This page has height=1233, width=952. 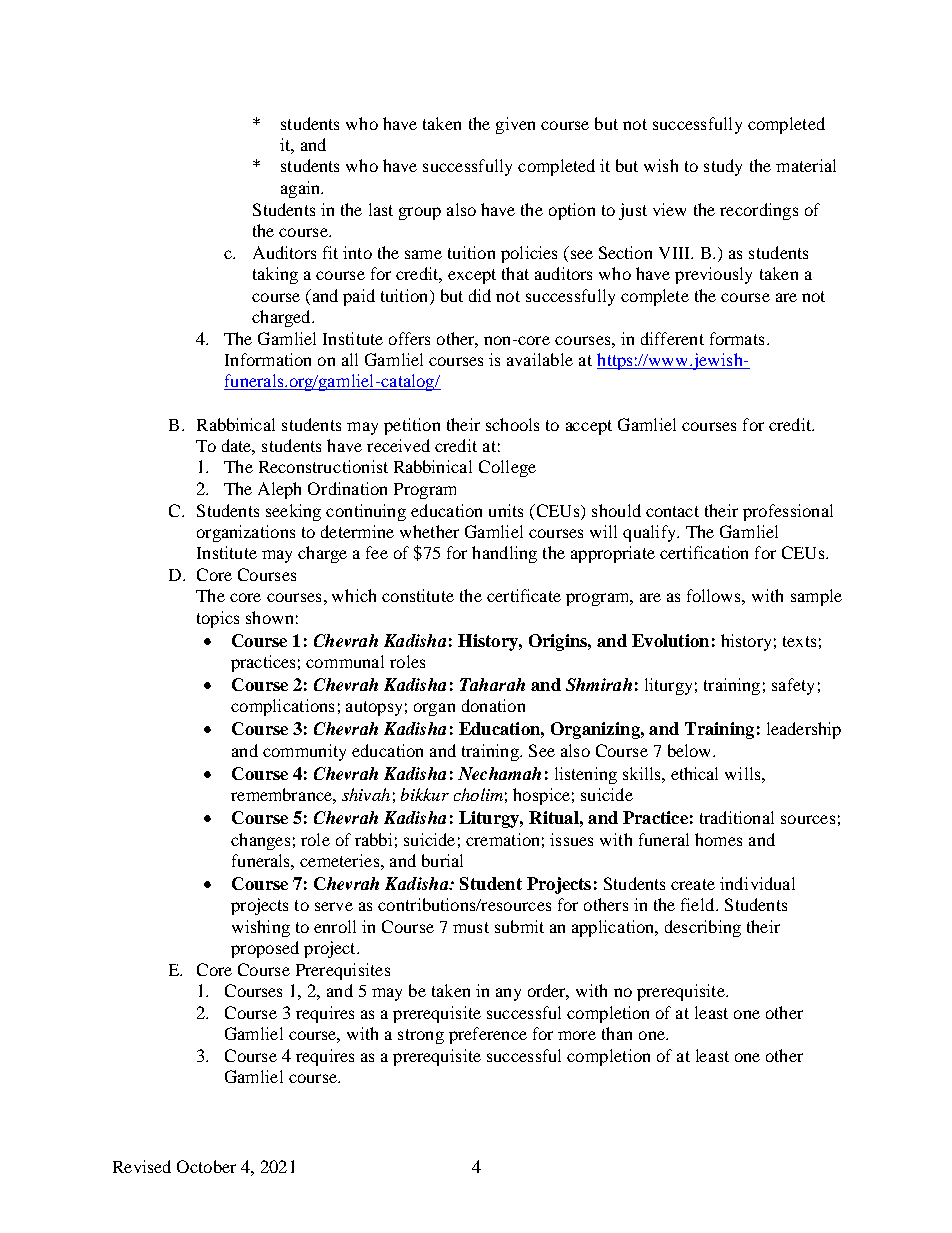 What do you see at coordinates (488, 1035) in the page?
I see `preference` at bounding box center [488, 1035].
